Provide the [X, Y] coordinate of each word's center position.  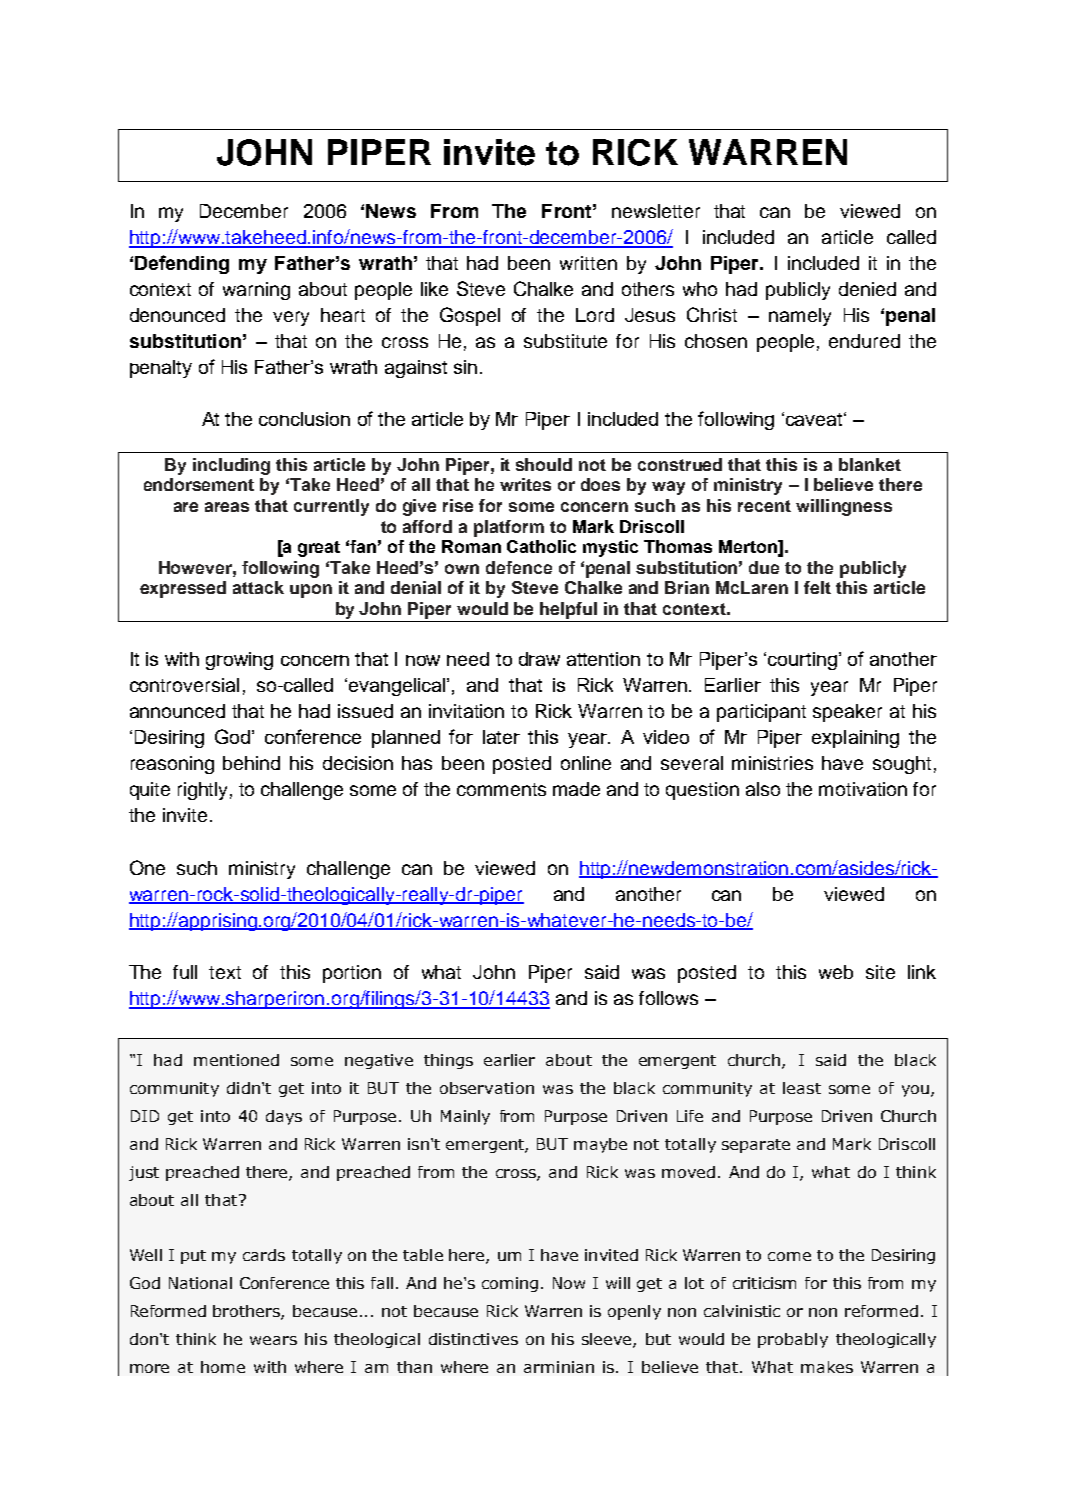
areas [227, 507]
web [836, 972]
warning [256, 291]
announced [177, 711]
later [501, 737]
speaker [847, 713]
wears [273, 1340]
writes [525, 484]
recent [764, 506]
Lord [595, 315]
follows [668, 998]
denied [867, 289]
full [185, 972]
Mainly [465, 1117]
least [802, 1088]
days [284, 1117]
